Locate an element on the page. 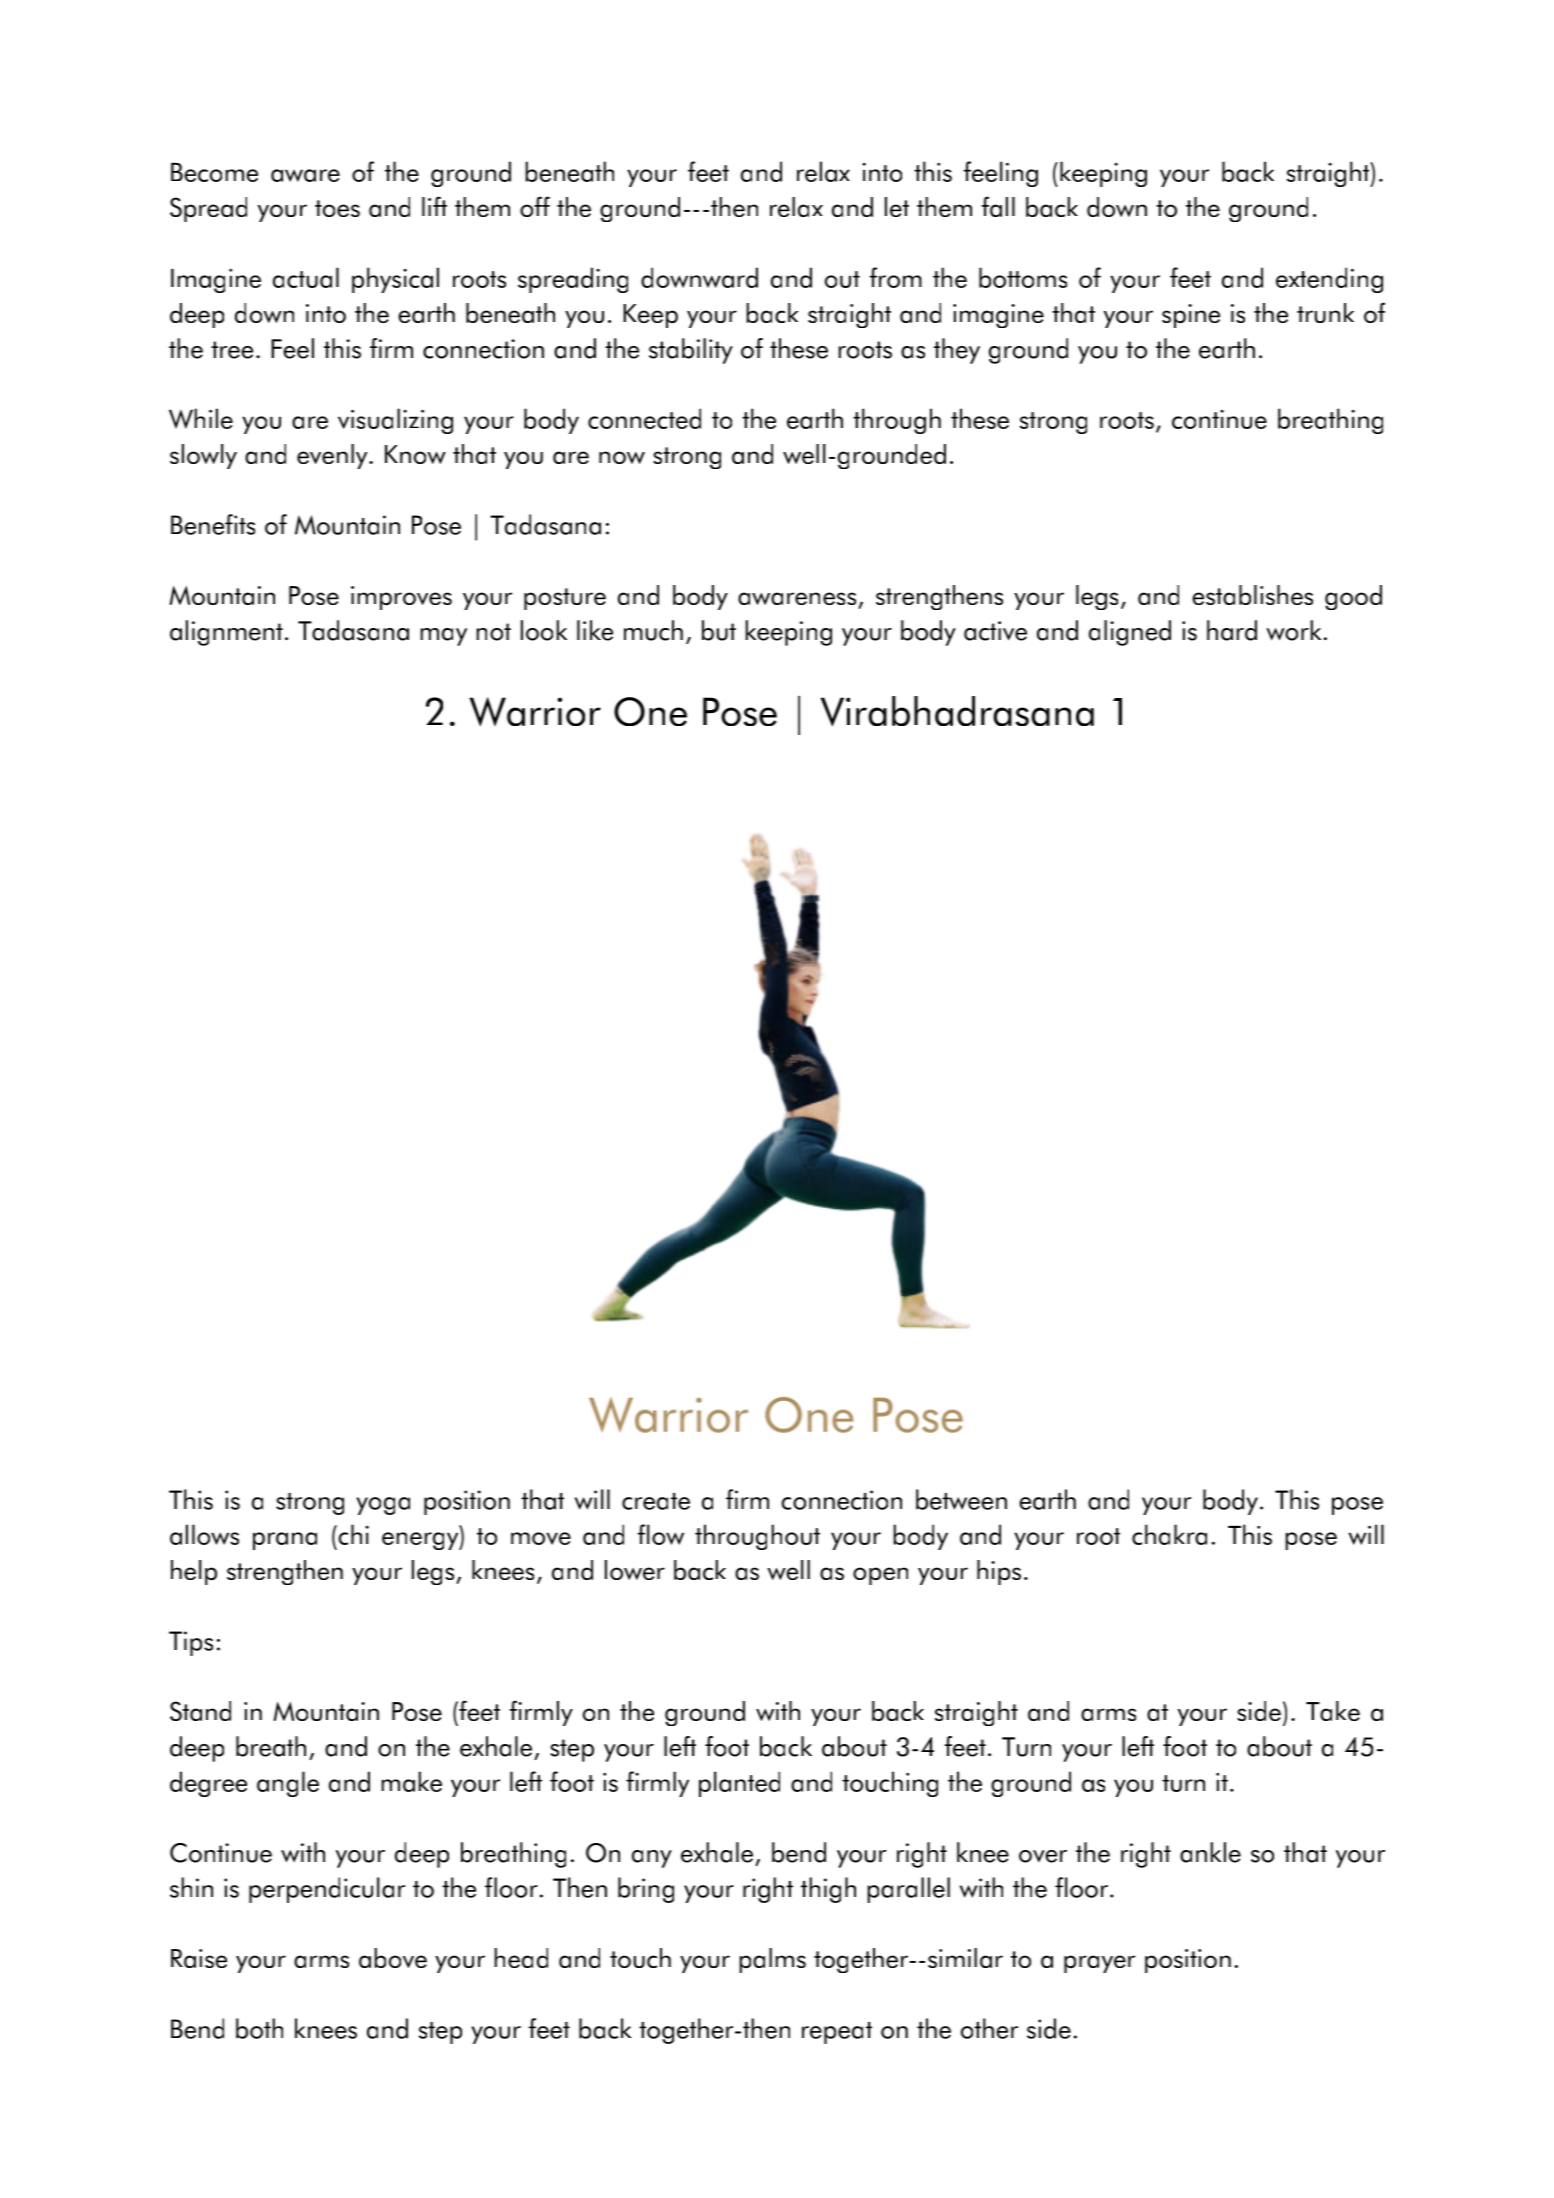 This document has width=1554, height=2198. chakra is located at coordinates (1169, 1534).
